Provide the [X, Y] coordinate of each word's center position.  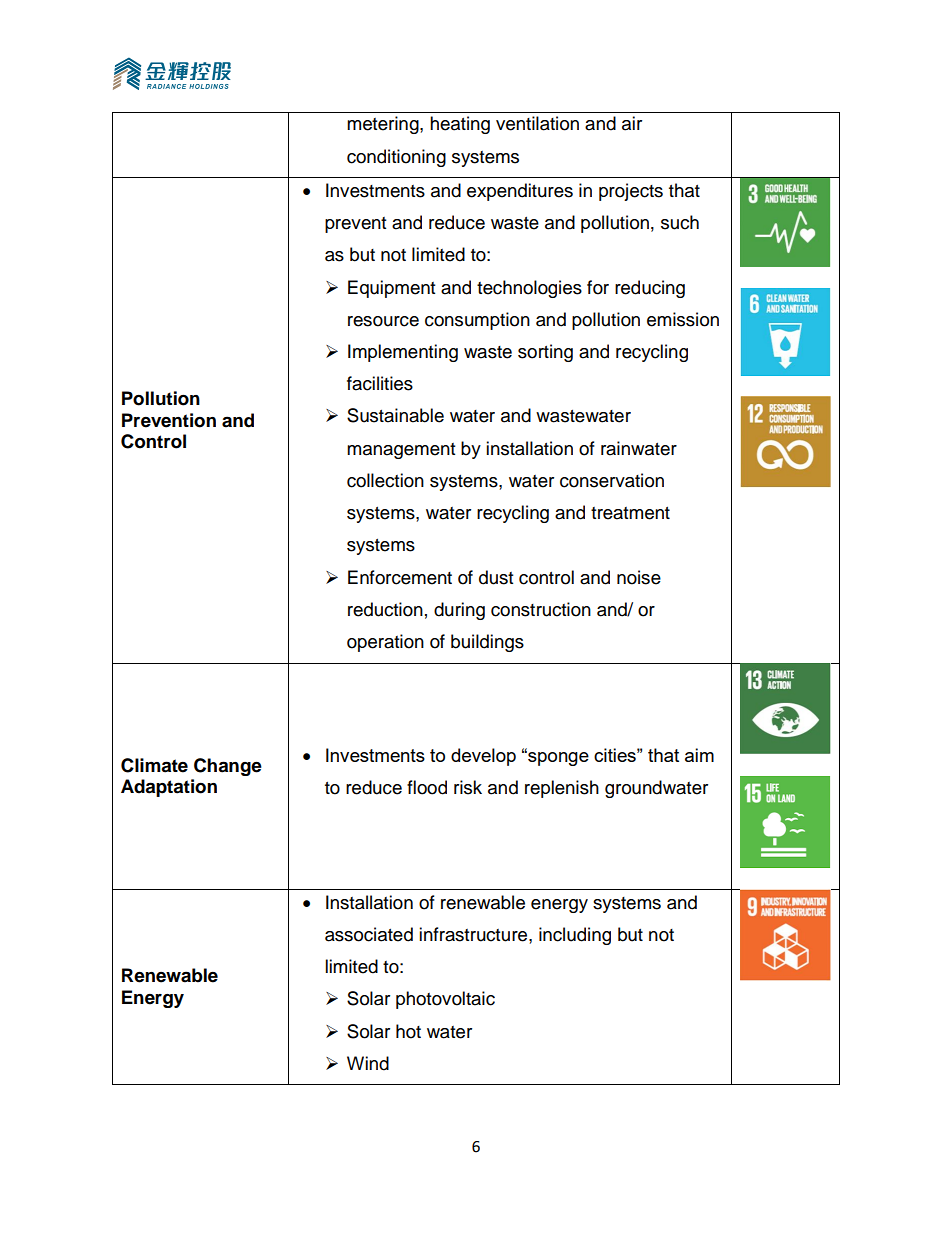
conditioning [396, 158]
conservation [612, 480]
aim [699, 755]
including [575, 936]
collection [385, 480]
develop [483, 757]
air [632, 123]
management [401, 451]
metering [384, 125]
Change [228, 767]
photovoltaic [445, 1000]
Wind [368, 1063]
